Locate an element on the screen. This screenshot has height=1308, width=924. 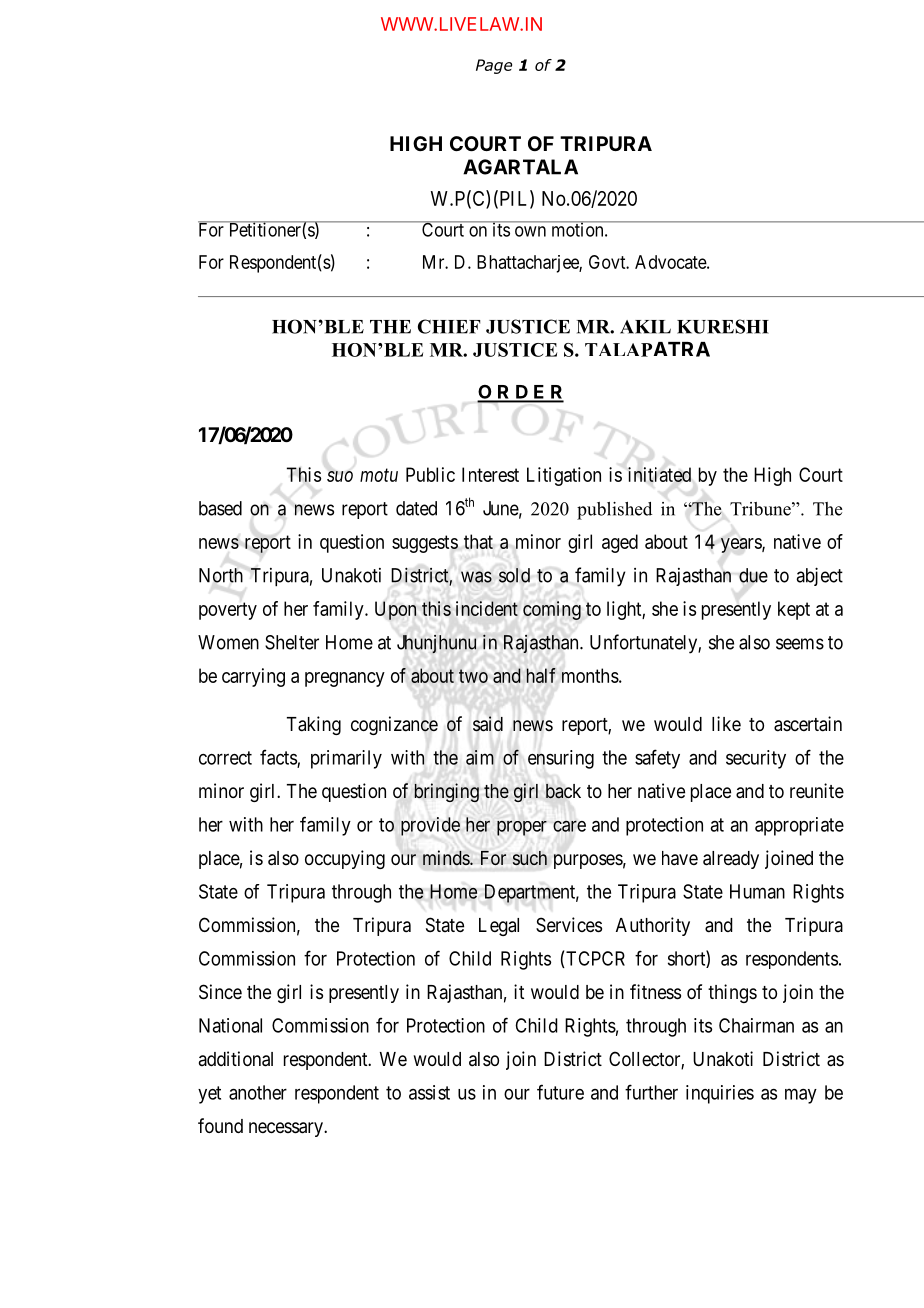
already is located at coordinates (731, 860).
